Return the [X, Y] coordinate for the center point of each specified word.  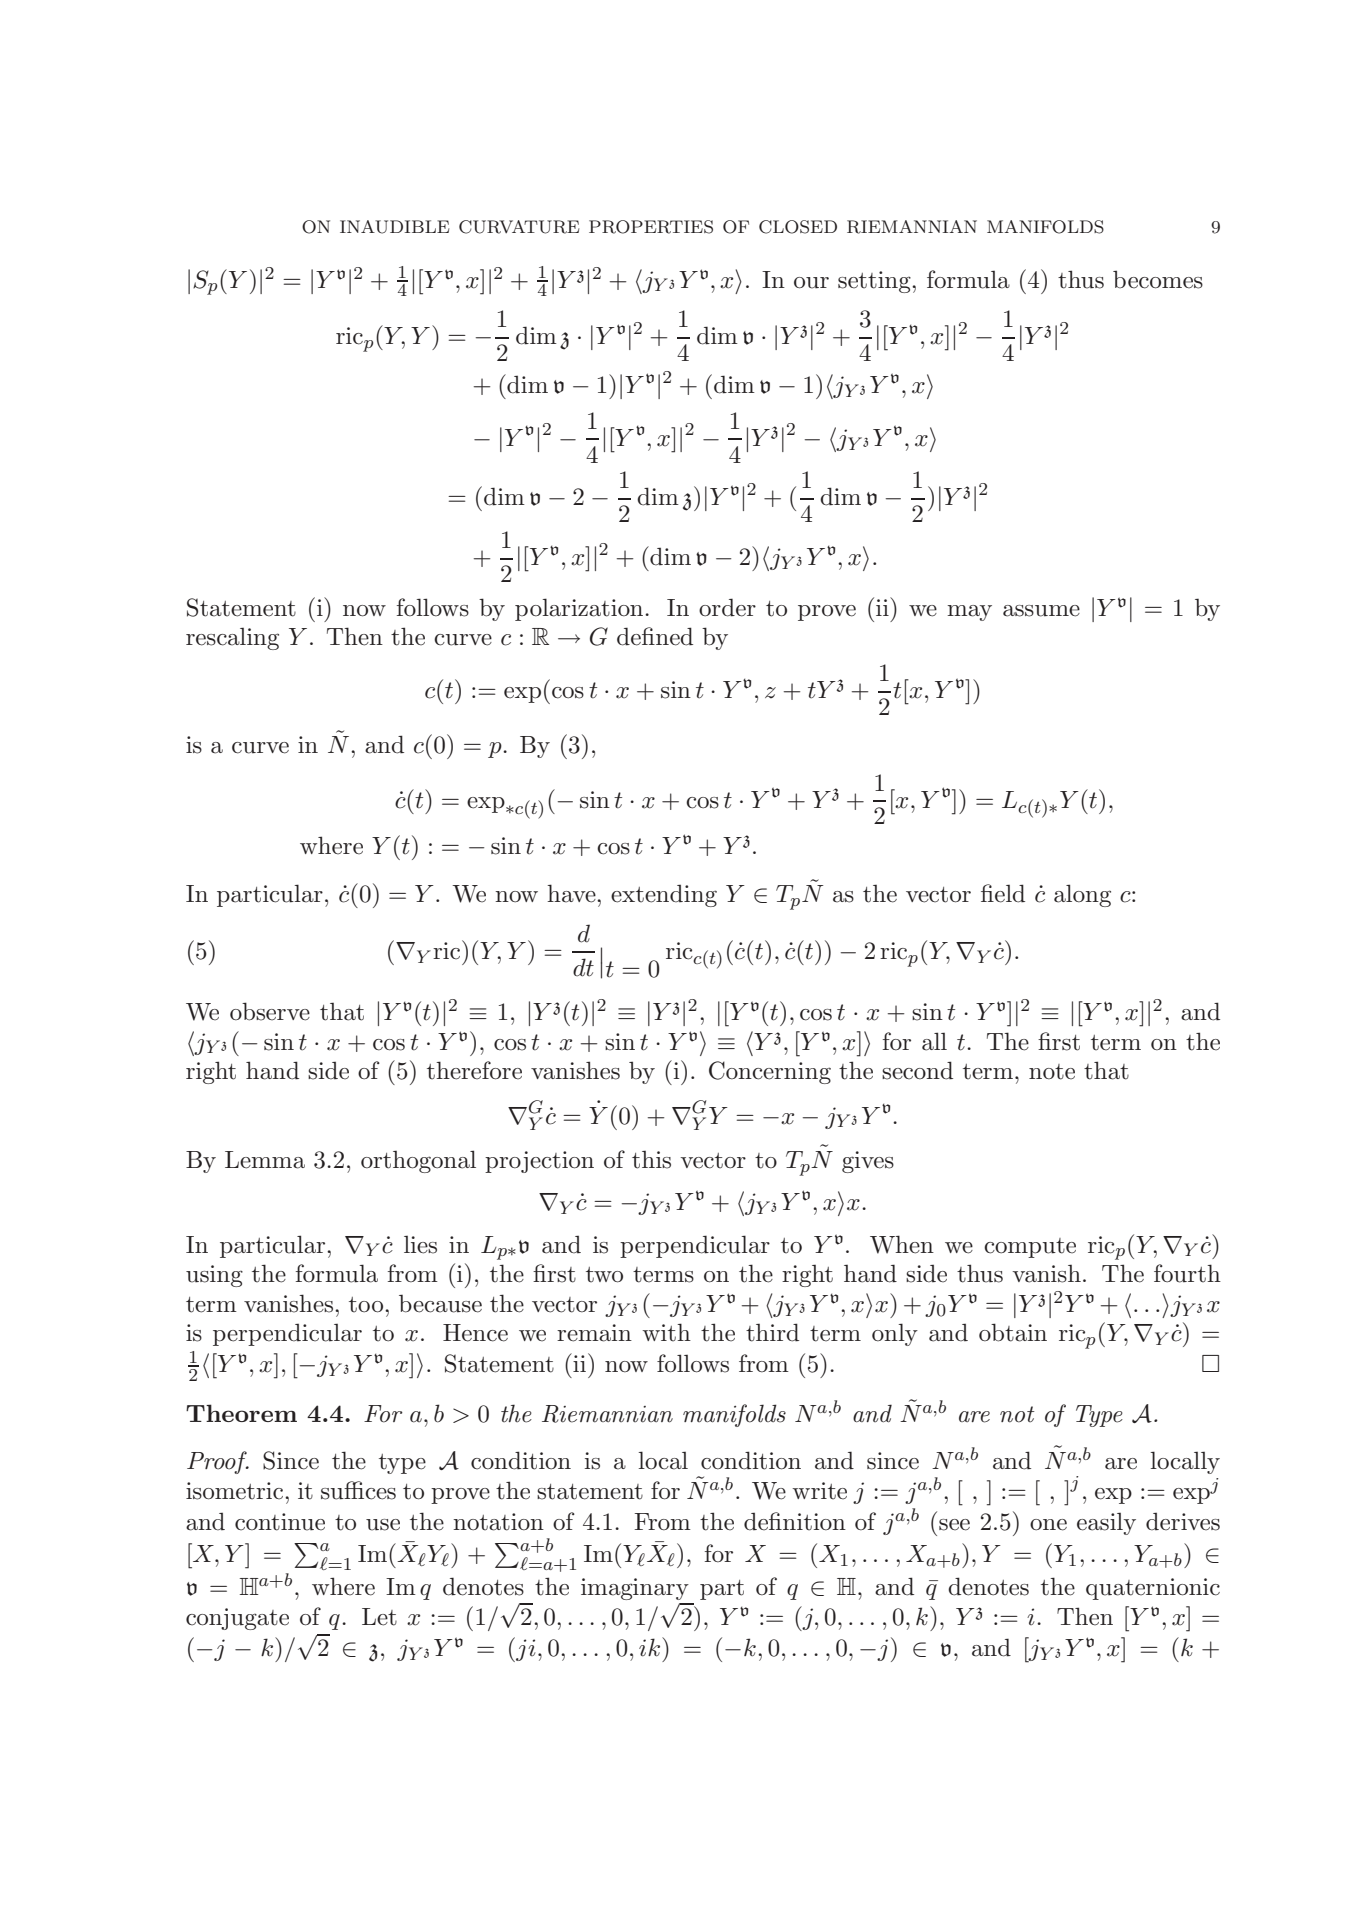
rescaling [232, 639]
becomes [1158, 279]
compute [1030, 1248]
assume [1041, 611]
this [651, 1159]
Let [379, 1617]
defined [655, 636]
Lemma [265, 1160]
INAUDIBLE [394, 227]
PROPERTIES [651, 227]
